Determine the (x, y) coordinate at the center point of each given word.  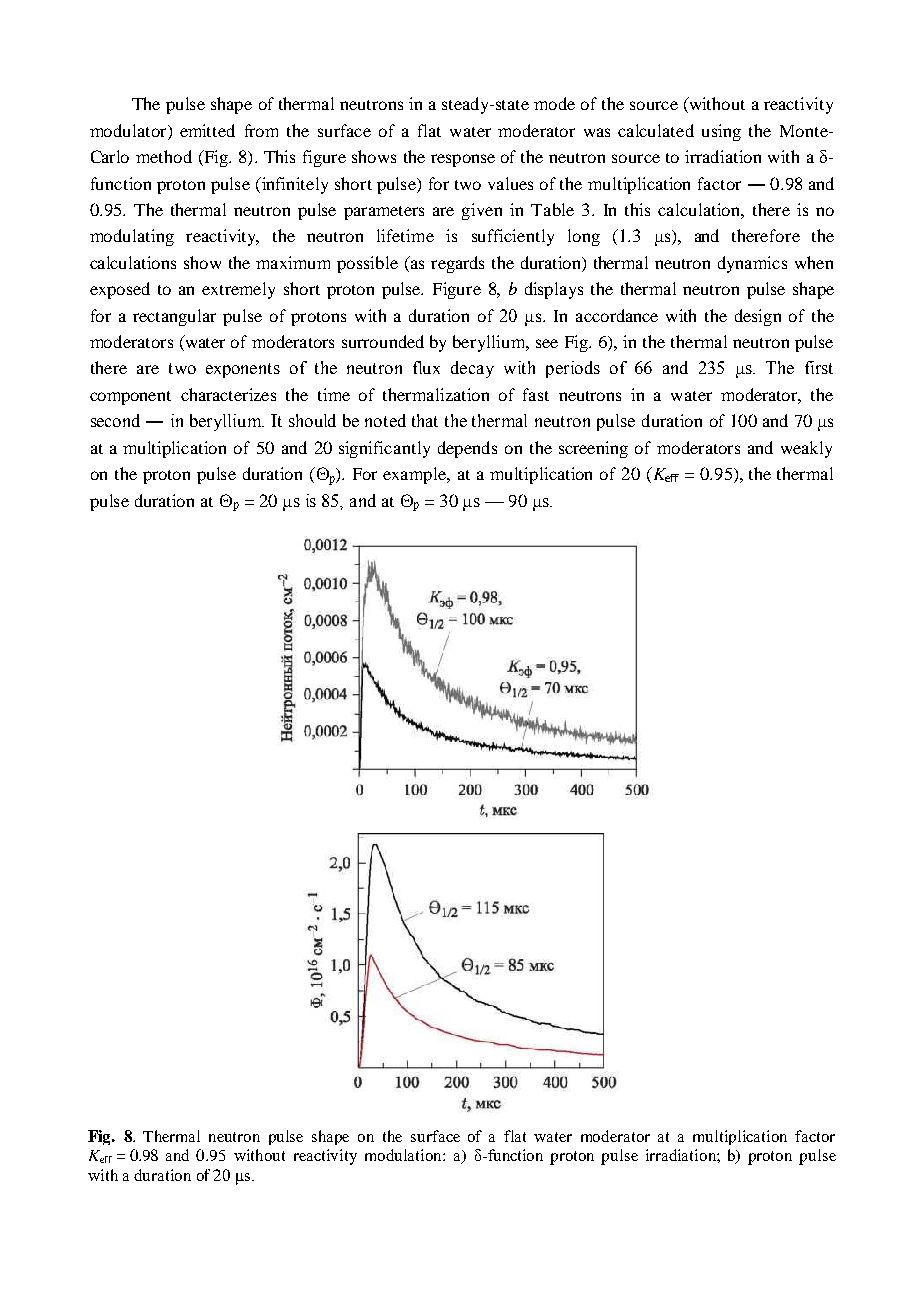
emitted (207, 130)
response (463, 160)
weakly (806, 449)
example (416, 475)
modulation (404, 1155)
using (721, 132)
